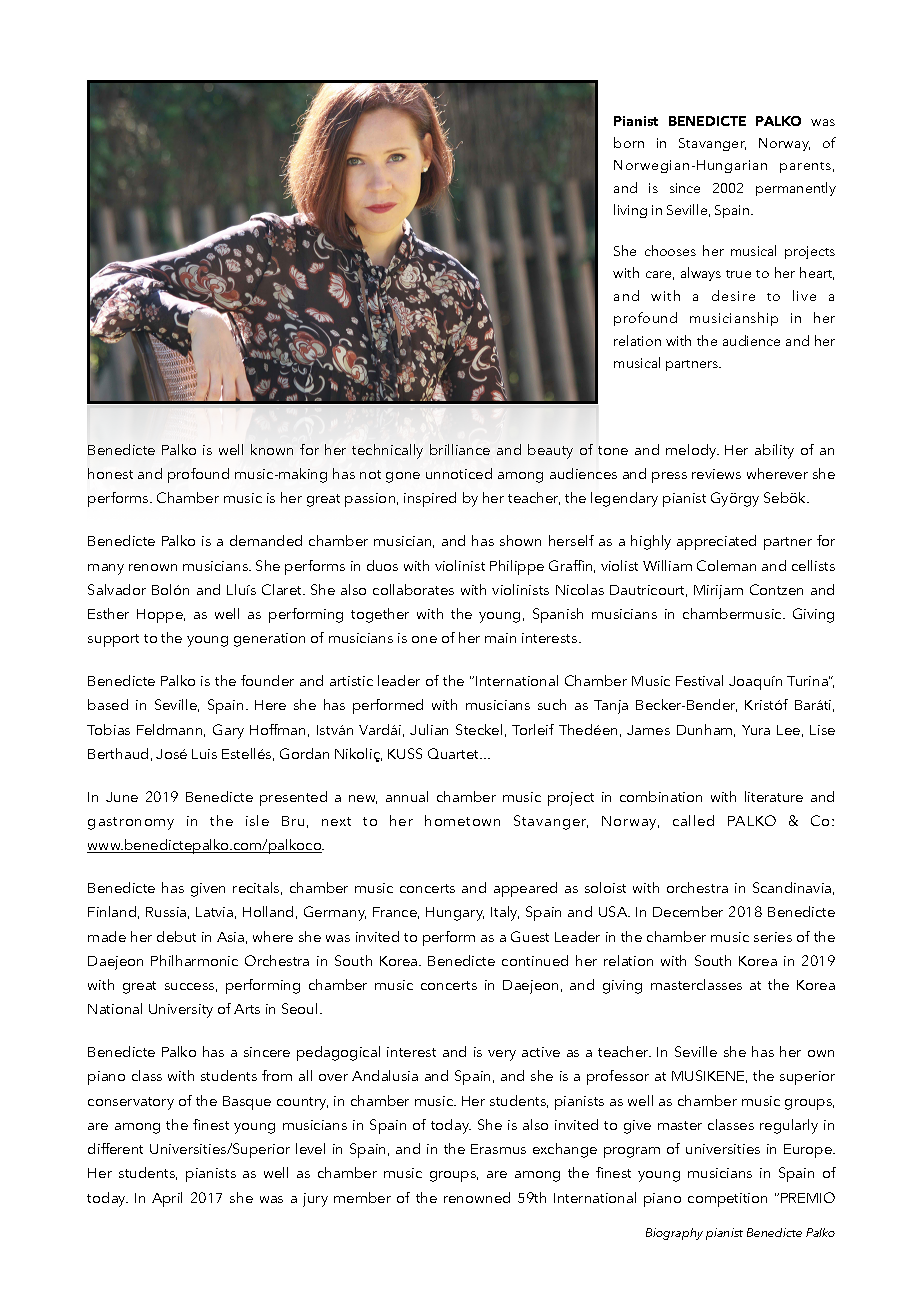 This image has height=1308, width=924. What do you see at coordinates (716, 542) in the image?
I see `appreciated` at bounding box center [716, 542].
